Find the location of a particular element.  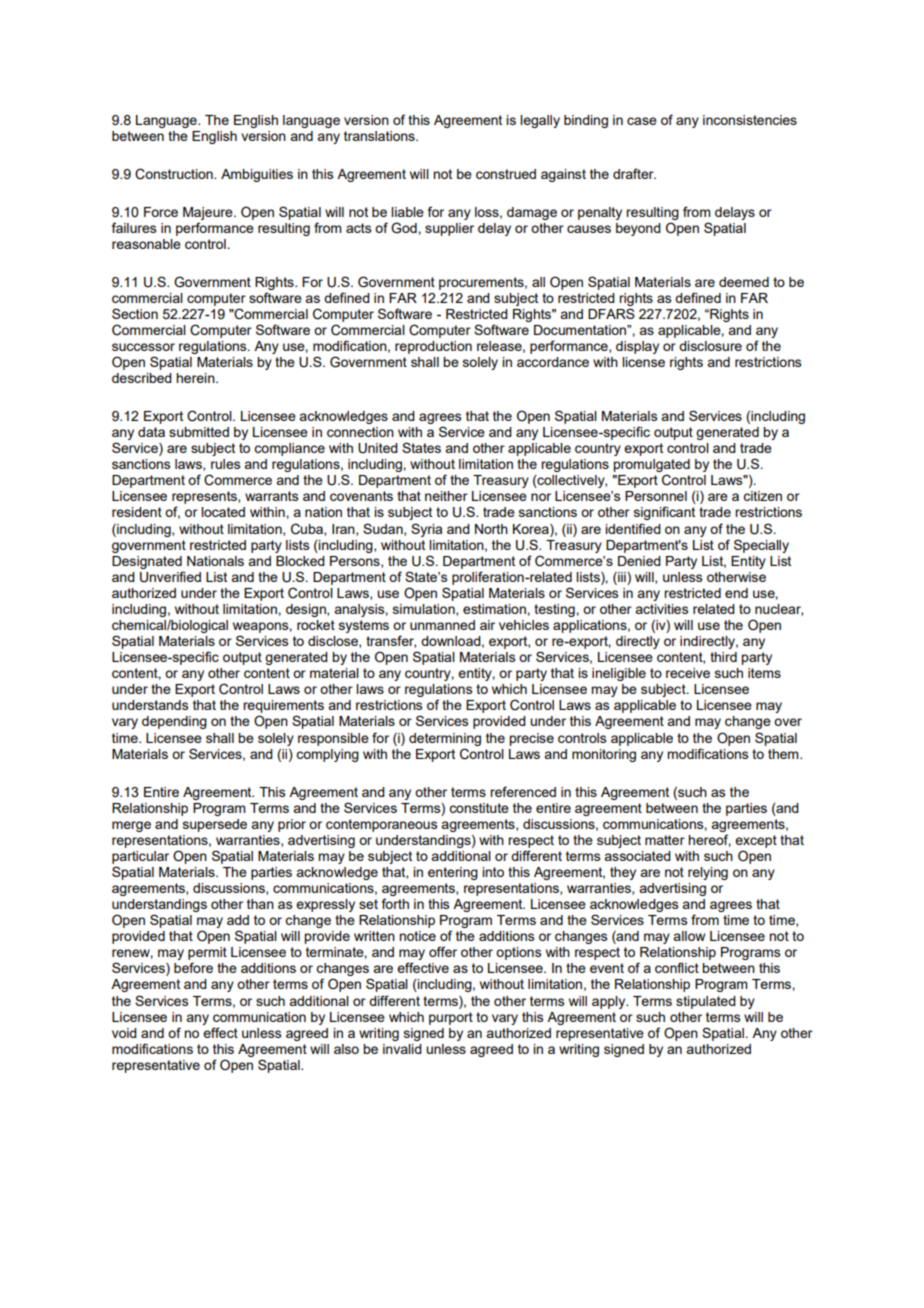

constitute is located at coordinates (479, 808).
